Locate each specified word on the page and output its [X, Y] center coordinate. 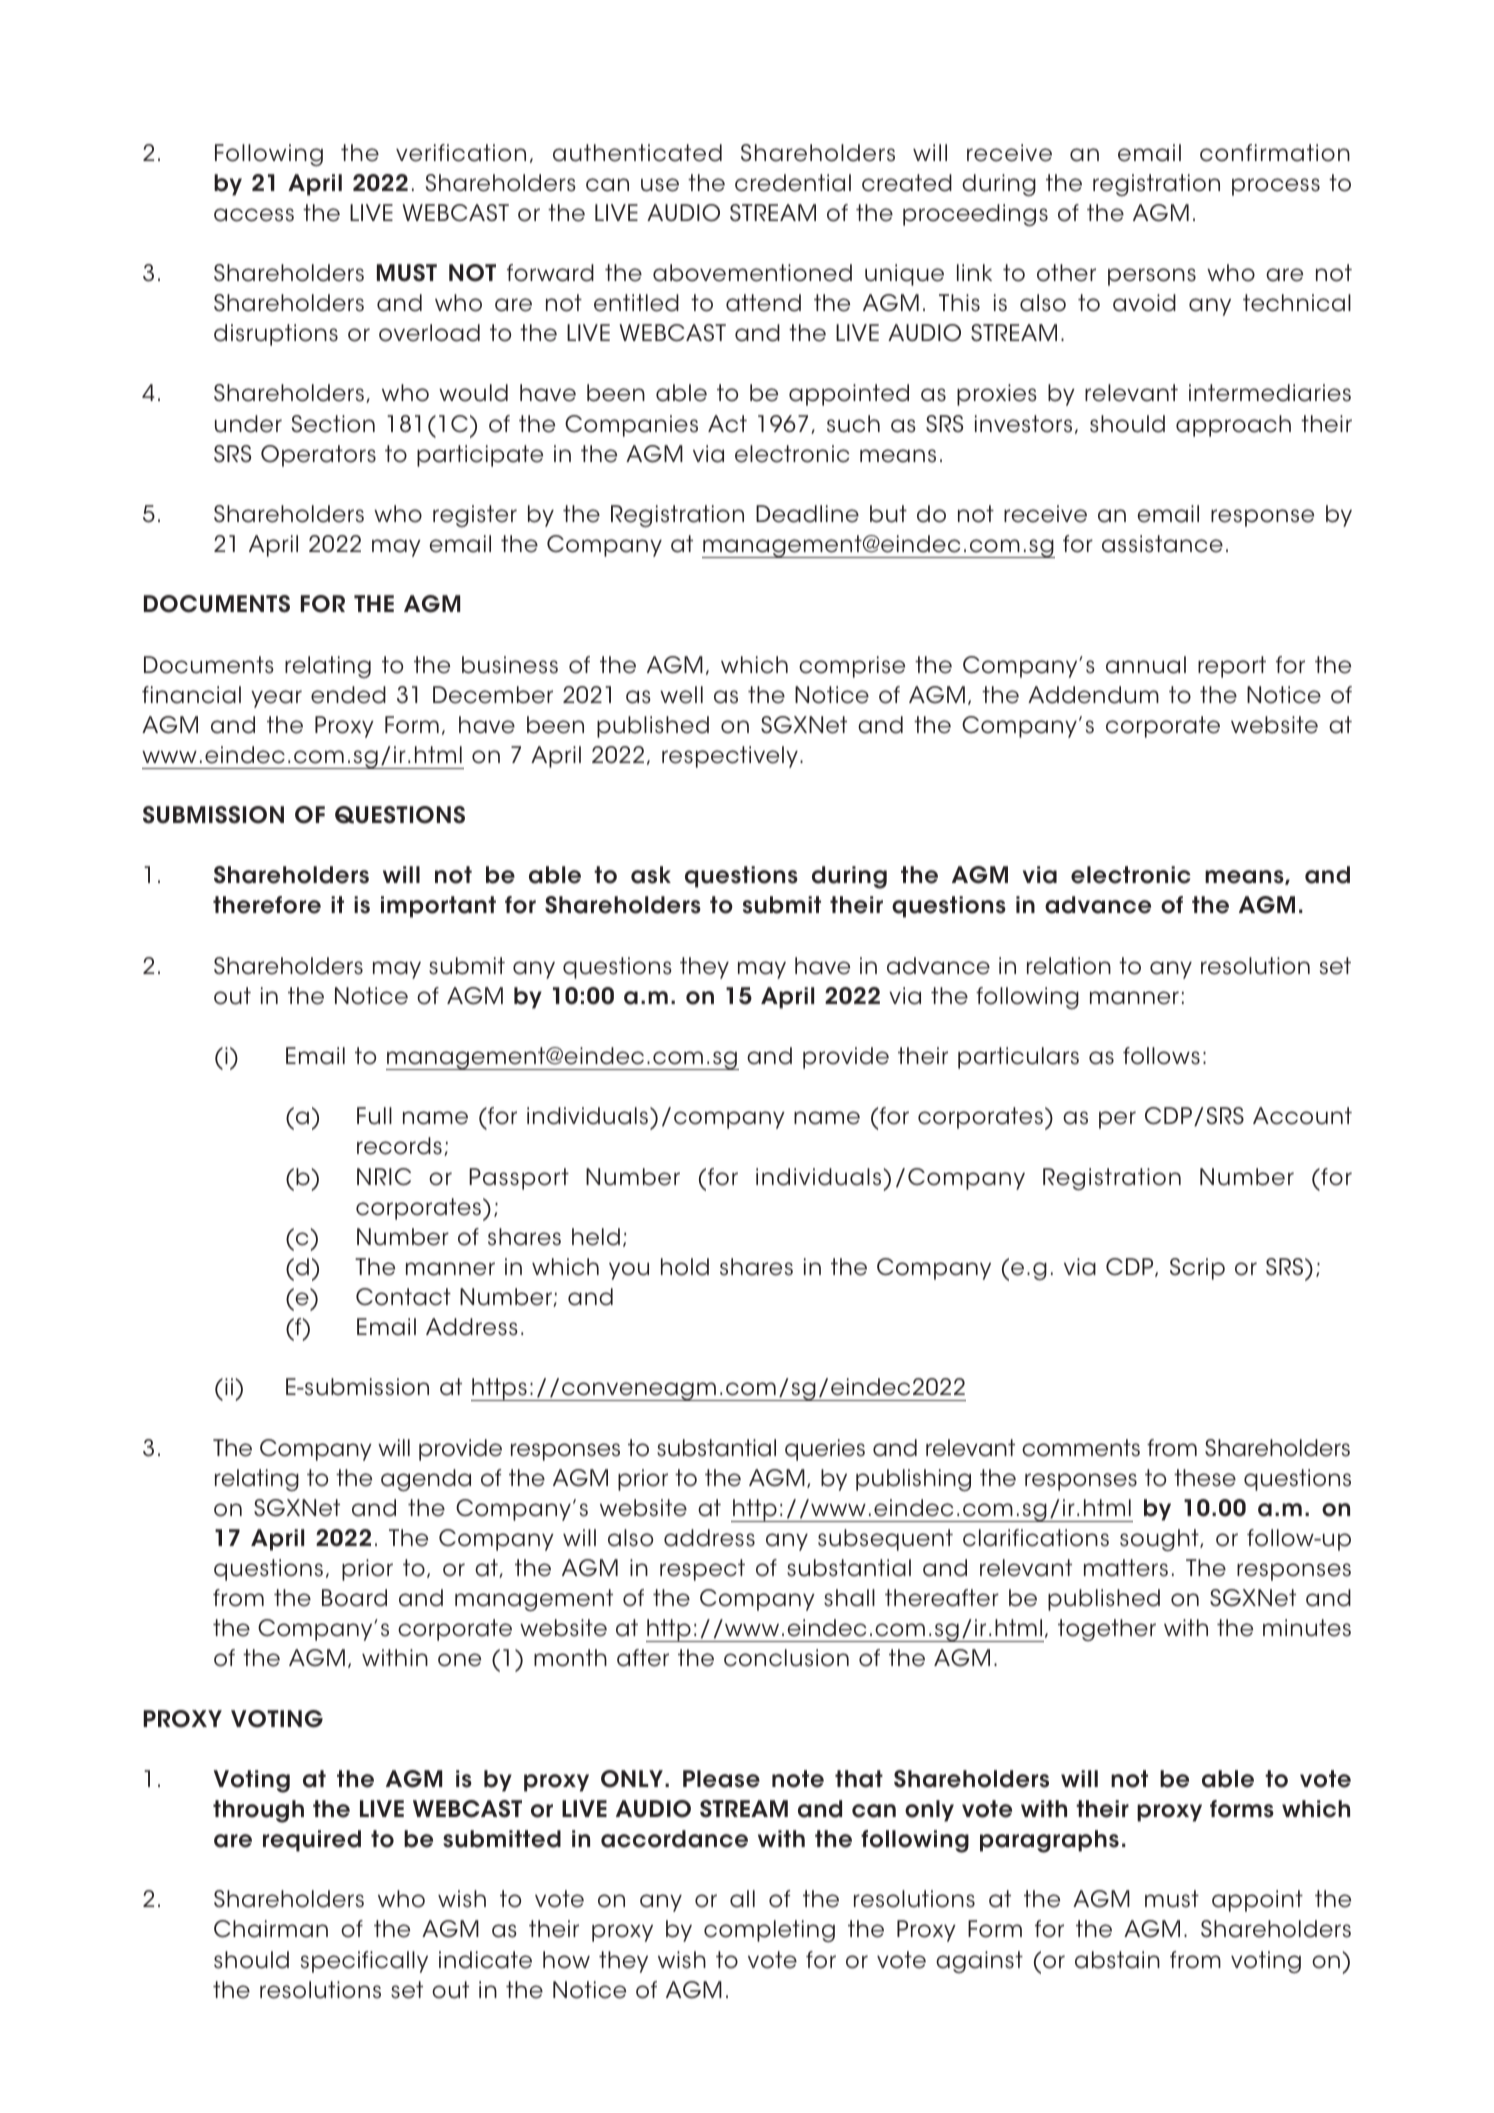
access [254, 215]
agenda [426, 1480]
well [681, 695]
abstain [1117, 1960]
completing [769, 1931]
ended [348, 695]
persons [1152, 277]
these [1205, 1478]
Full [374, 1116]
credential [793, 183]
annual [1146, 665]
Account [1302, 1116]
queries [825, 1450]
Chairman [271, 1929]
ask [651, 875]
